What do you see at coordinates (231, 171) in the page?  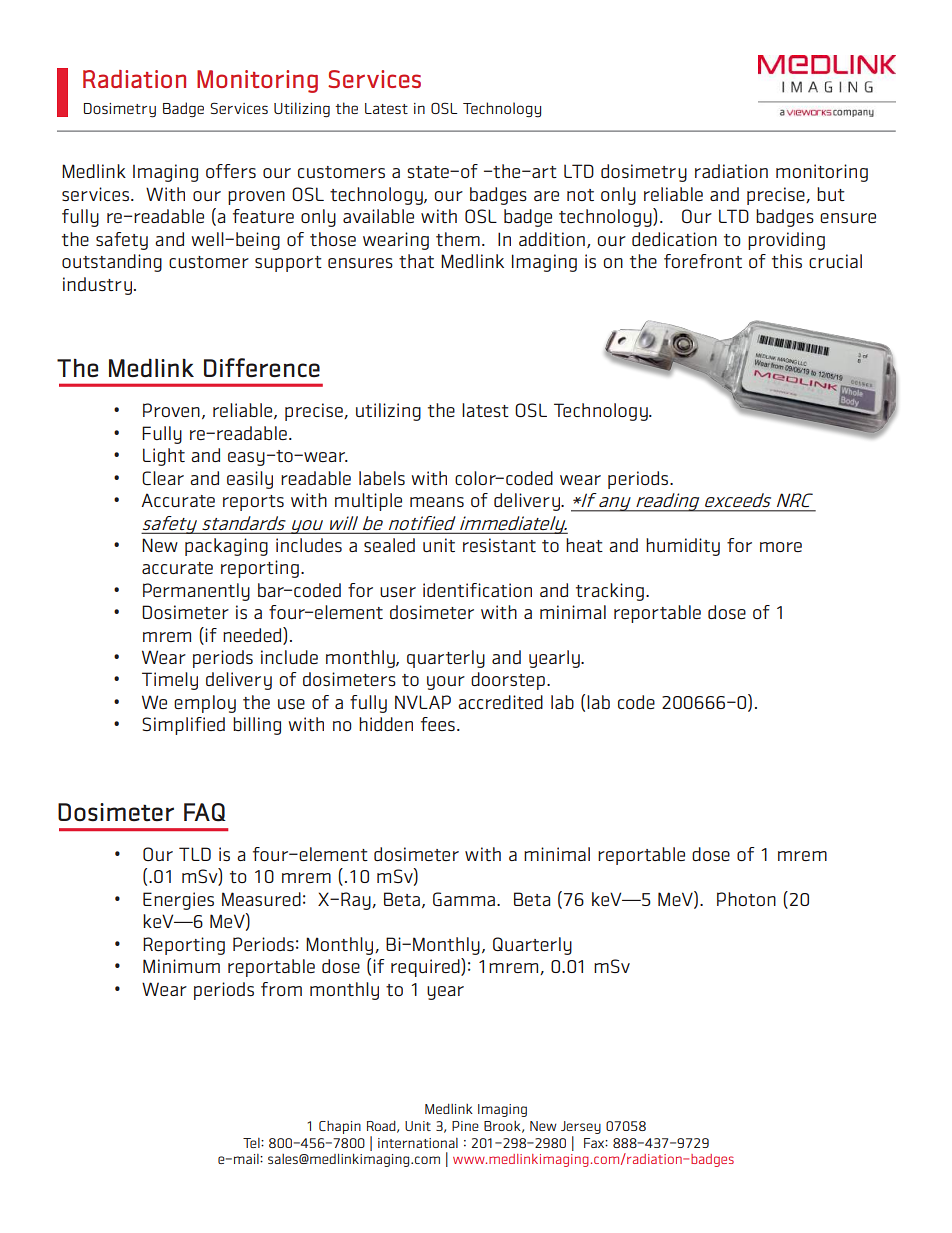 I see `offers` at bounding box center [231, 171].
